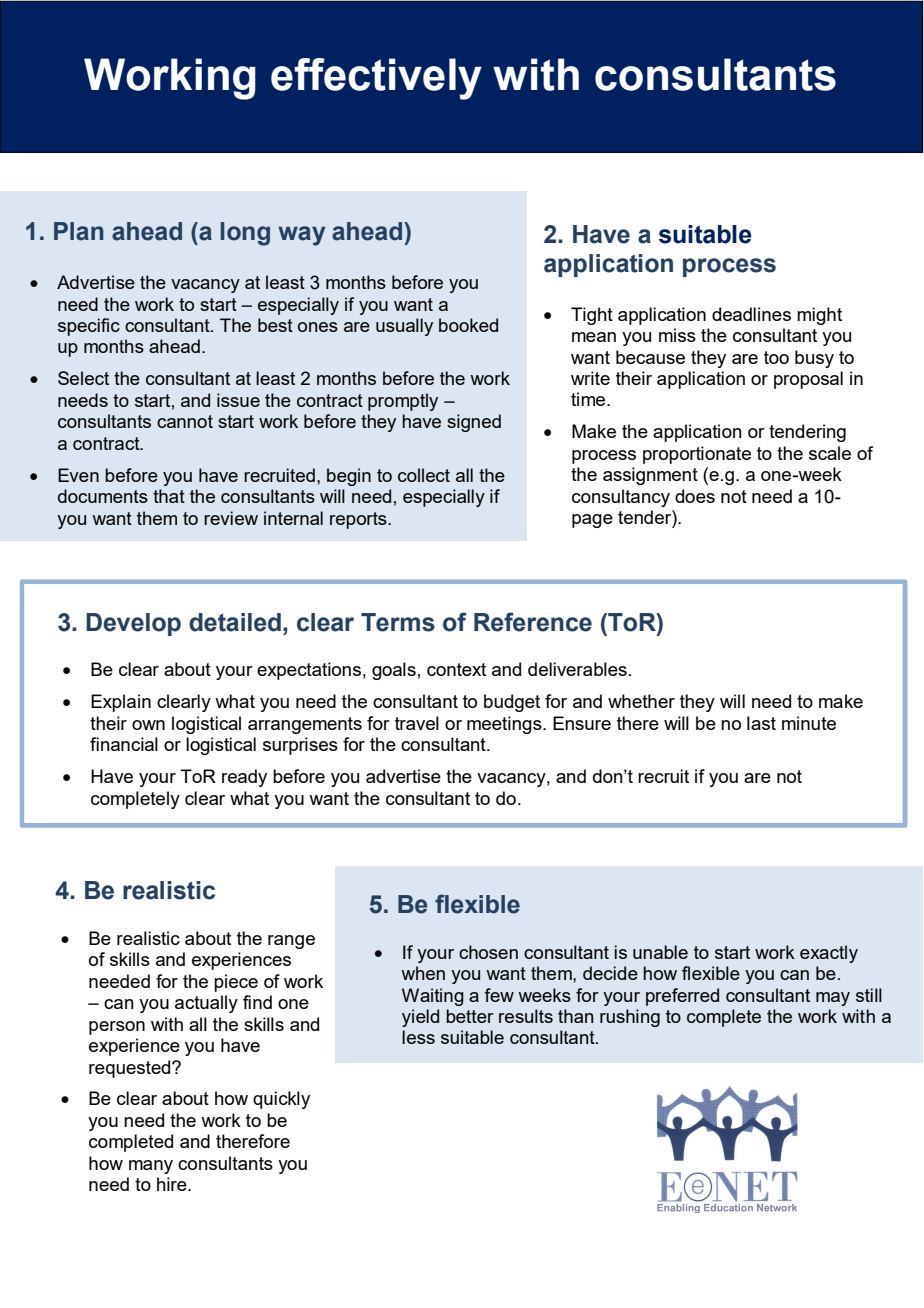 The width and height of the image is (924, 1308). Describe the element at coordinates (236, 983) in the image. I see `piece` at that location.
